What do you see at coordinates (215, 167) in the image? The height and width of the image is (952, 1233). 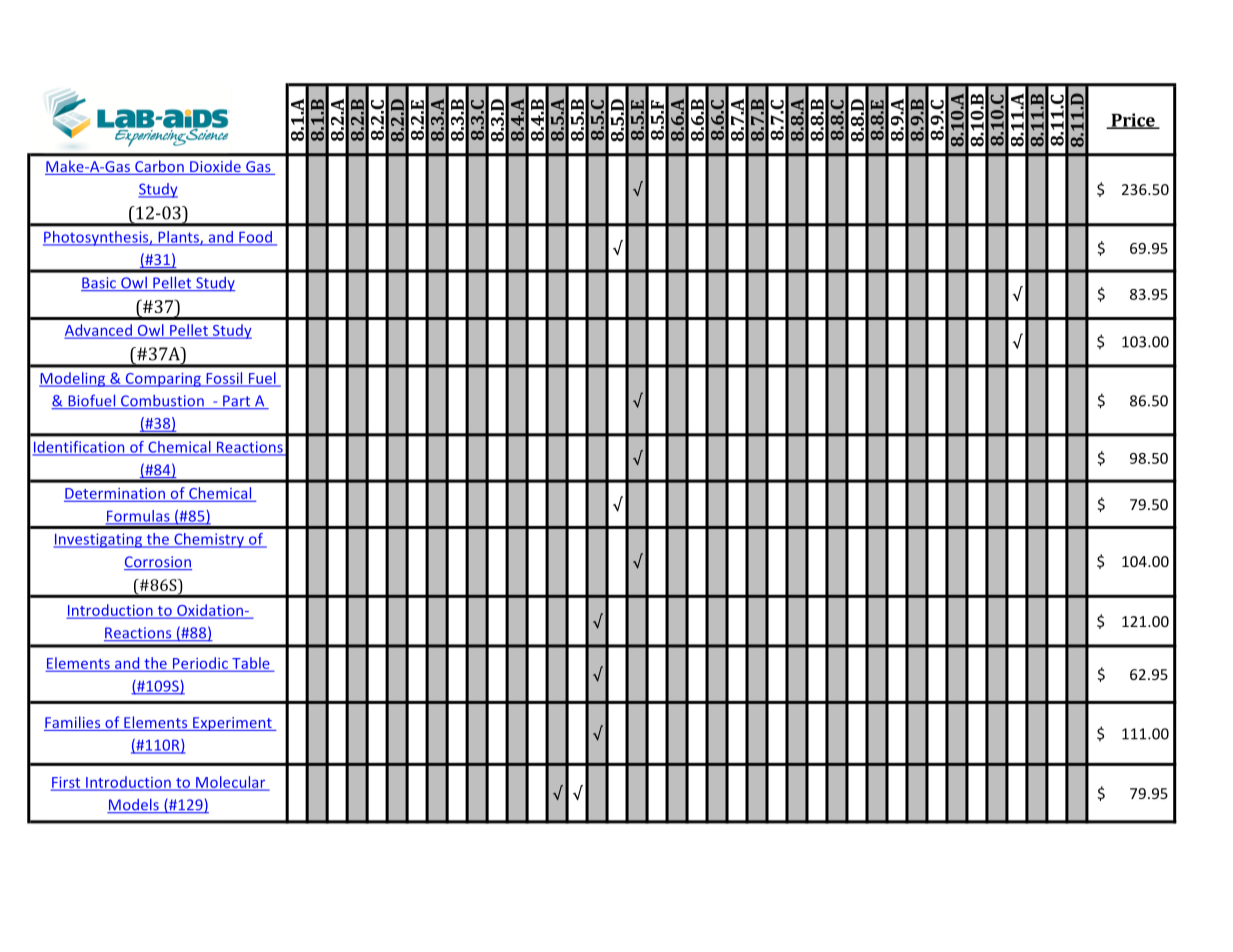 I see `Dioxide` at bounding box center [215, 167].
